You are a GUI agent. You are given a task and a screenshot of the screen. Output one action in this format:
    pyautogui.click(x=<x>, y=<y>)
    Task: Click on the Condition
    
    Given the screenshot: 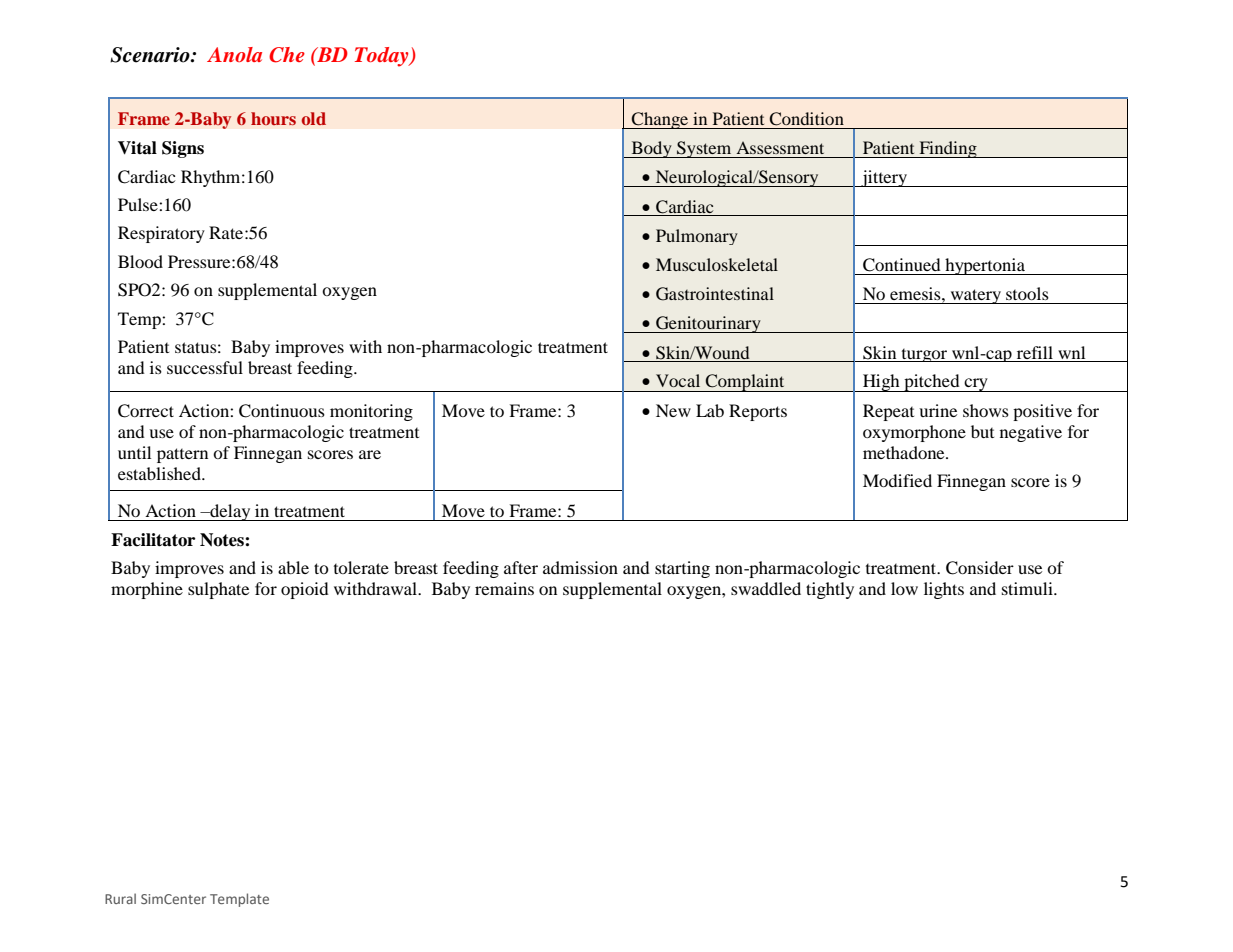 What is the action you would take?
    pyautogui.click(x=806, y=119)
